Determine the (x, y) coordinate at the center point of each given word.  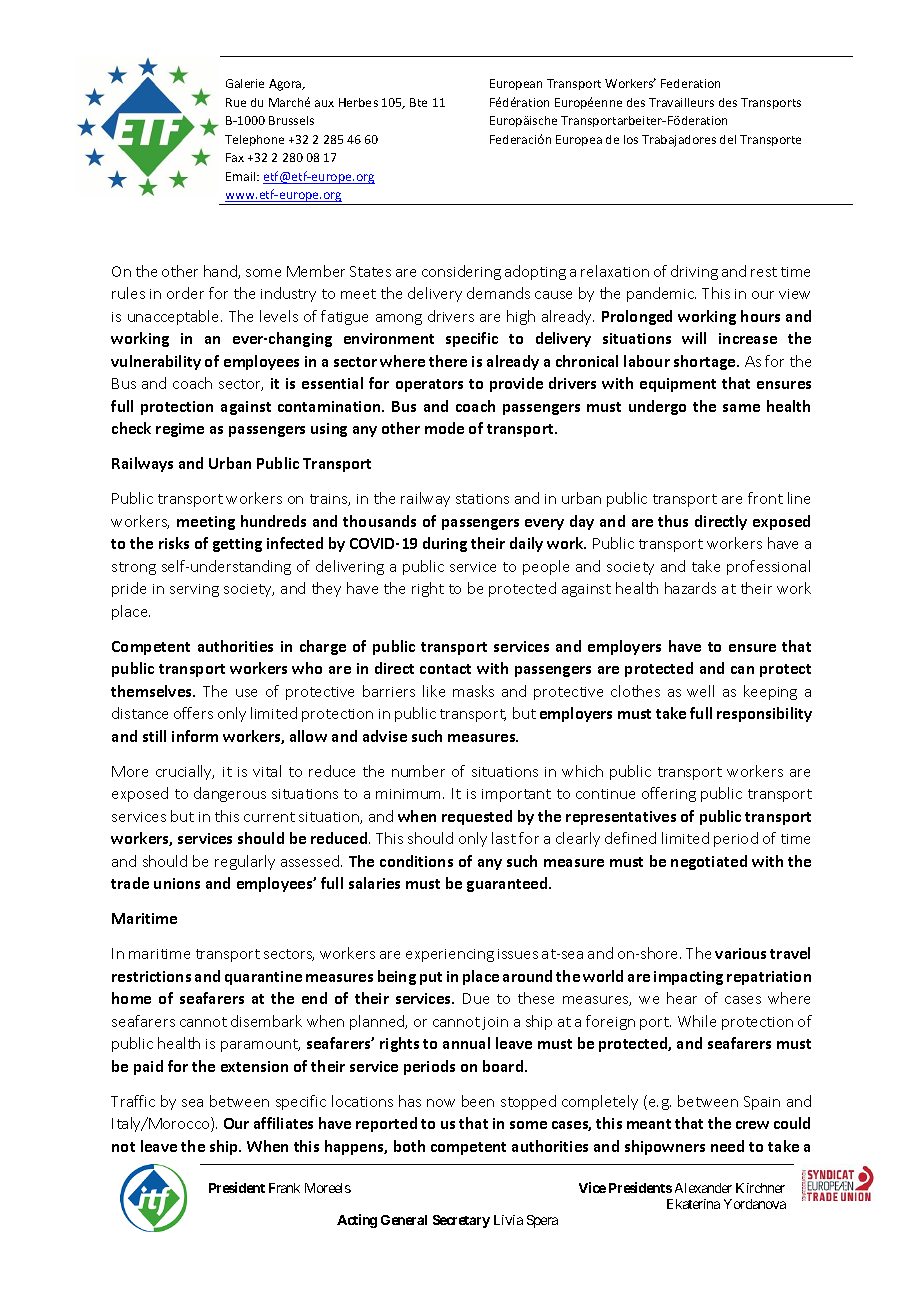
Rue (236, 102)
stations (482, 499)
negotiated (709, 862)
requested (477, 817)
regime (180, 430)
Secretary (461, 1221)
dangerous (230, 794)
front (765, 498)
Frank (284, 1188)
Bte (418, 102)
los (631, 139)
